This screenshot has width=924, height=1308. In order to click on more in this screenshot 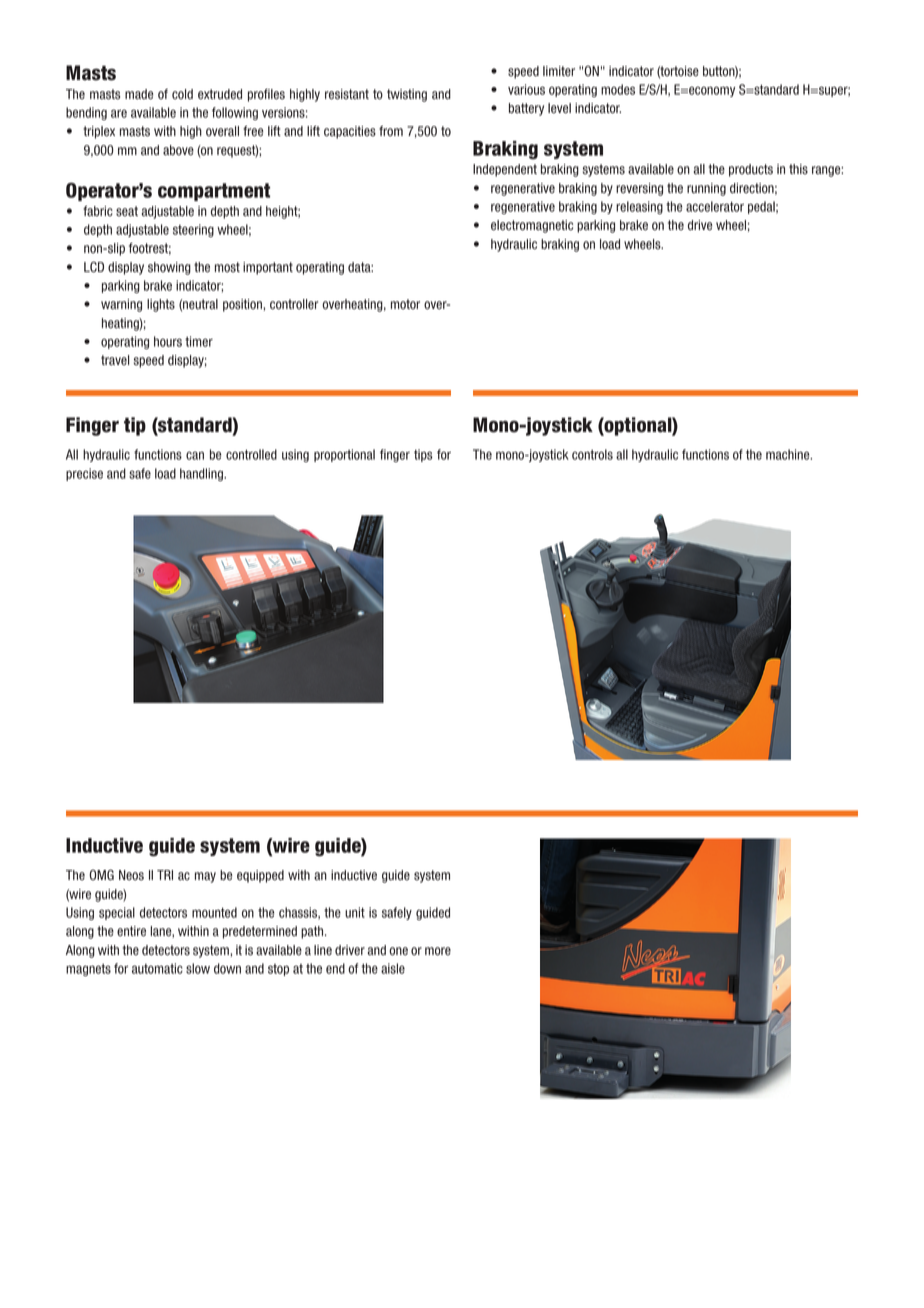, I will do `click(438, 951)`.
